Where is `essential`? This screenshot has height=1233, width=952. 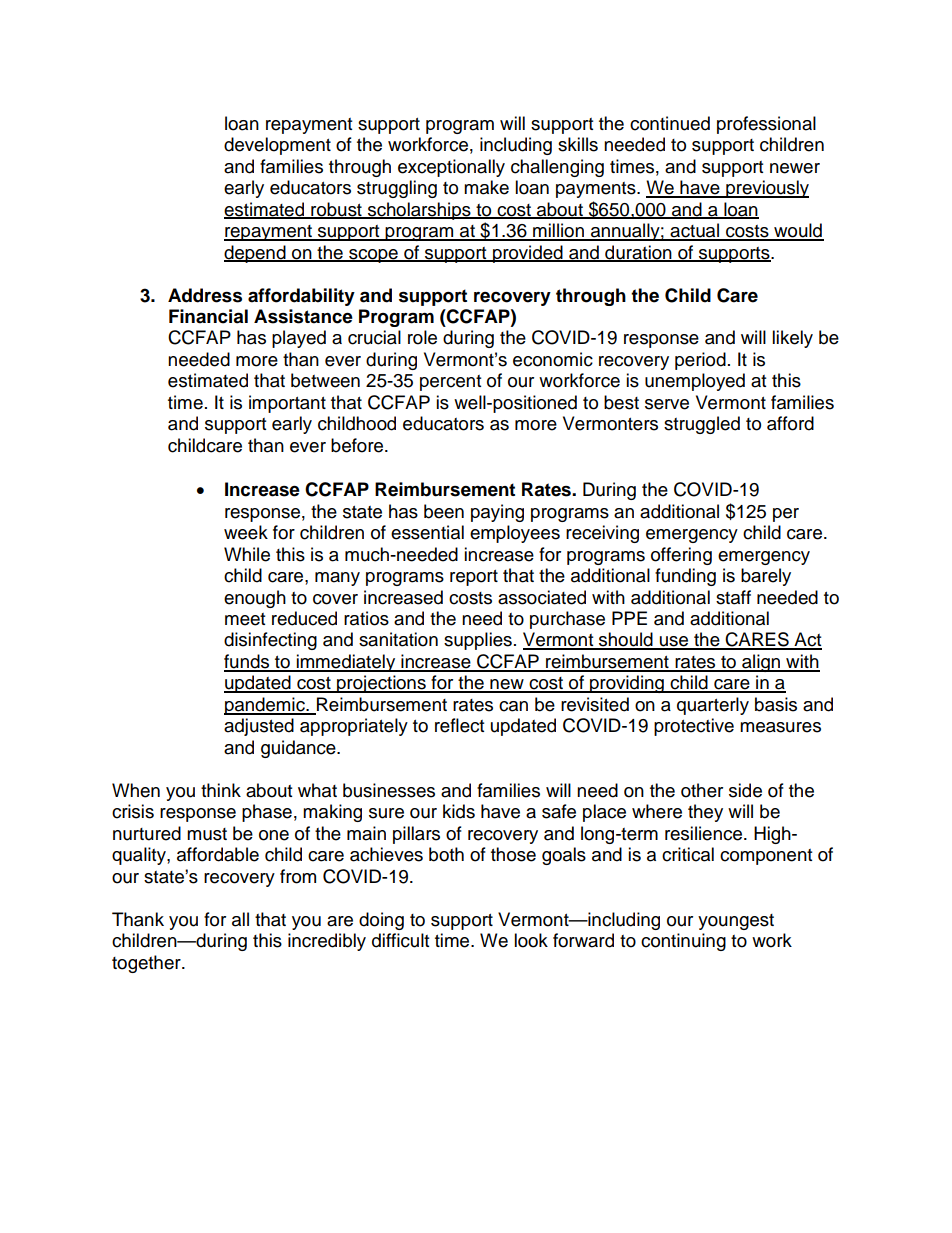 essential is located at coordinates (427, 532).
